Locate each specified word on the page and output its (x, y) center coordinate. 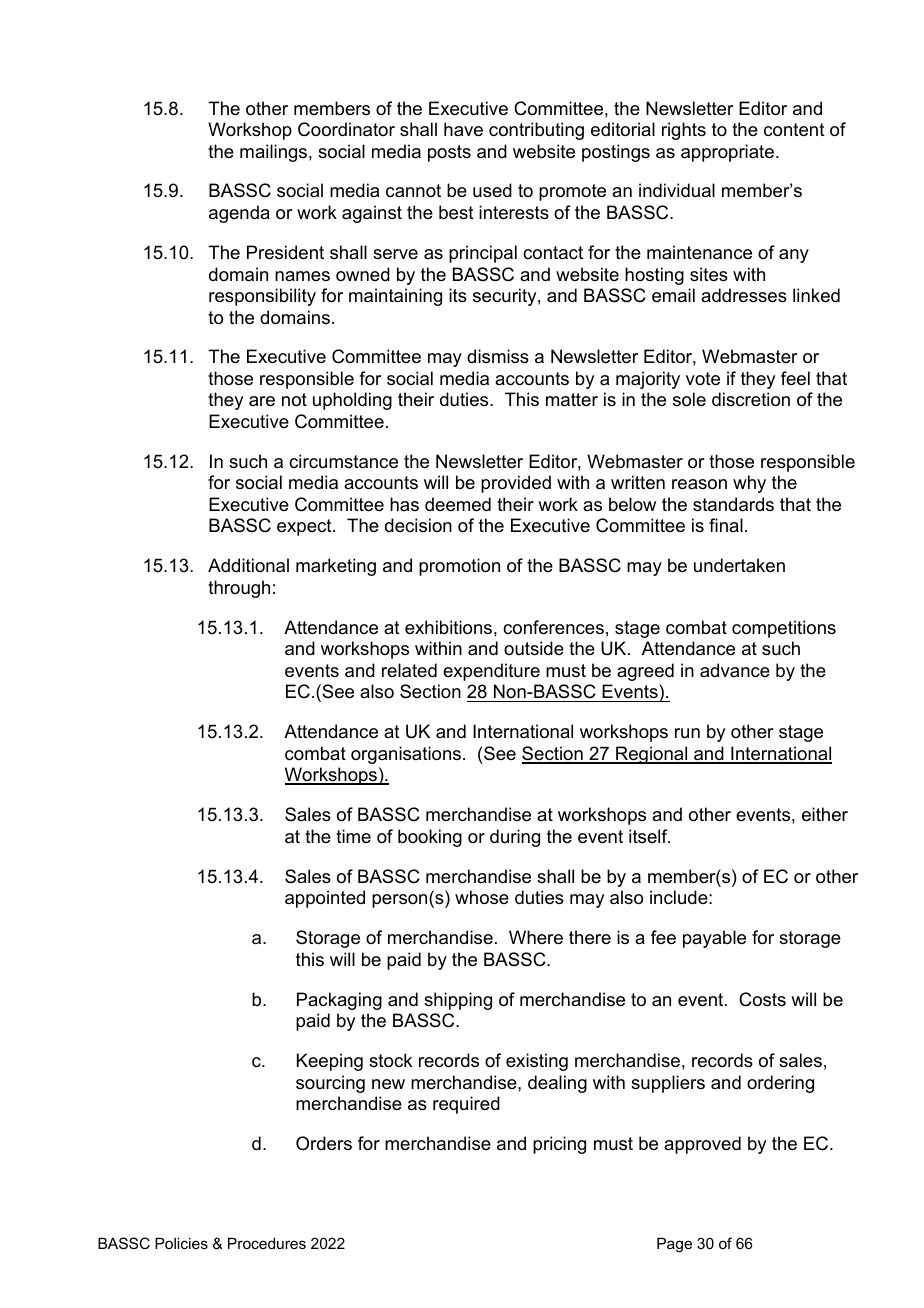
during (515, 838)
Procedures (267, 1243)
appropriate (727, 153)
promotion (459, 567)
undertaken (739, 565)
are (262, 401)
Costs (762, 999)
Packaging (339, 1001)
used (492, 190)
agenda (239, 214)
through (239, 589)
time (353, 836)
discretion (751, 399)
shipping (458, 1001)
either (825, 814)
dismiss (498, 356)
